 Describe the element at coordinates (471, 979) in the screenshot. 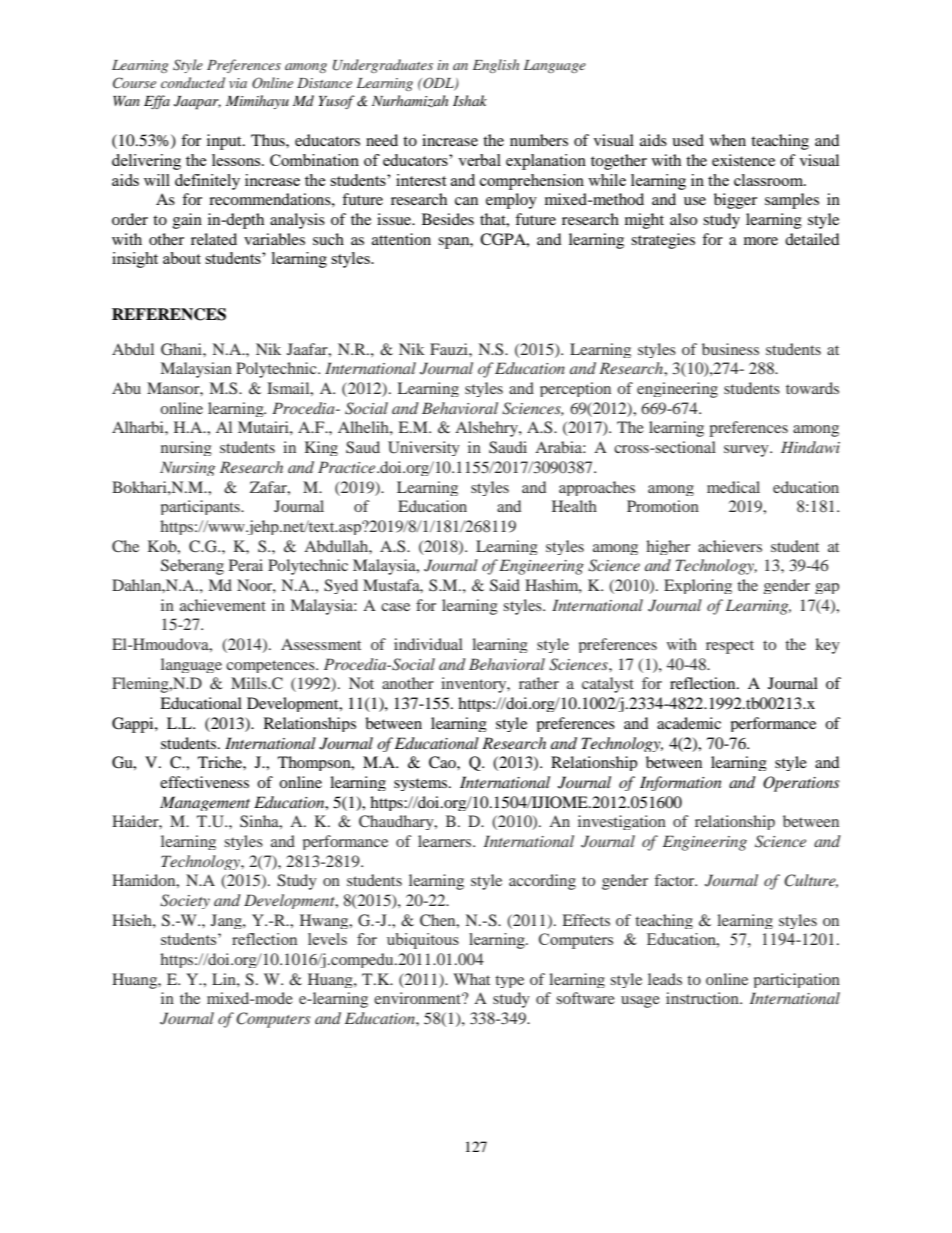

I see `What` at that location.
